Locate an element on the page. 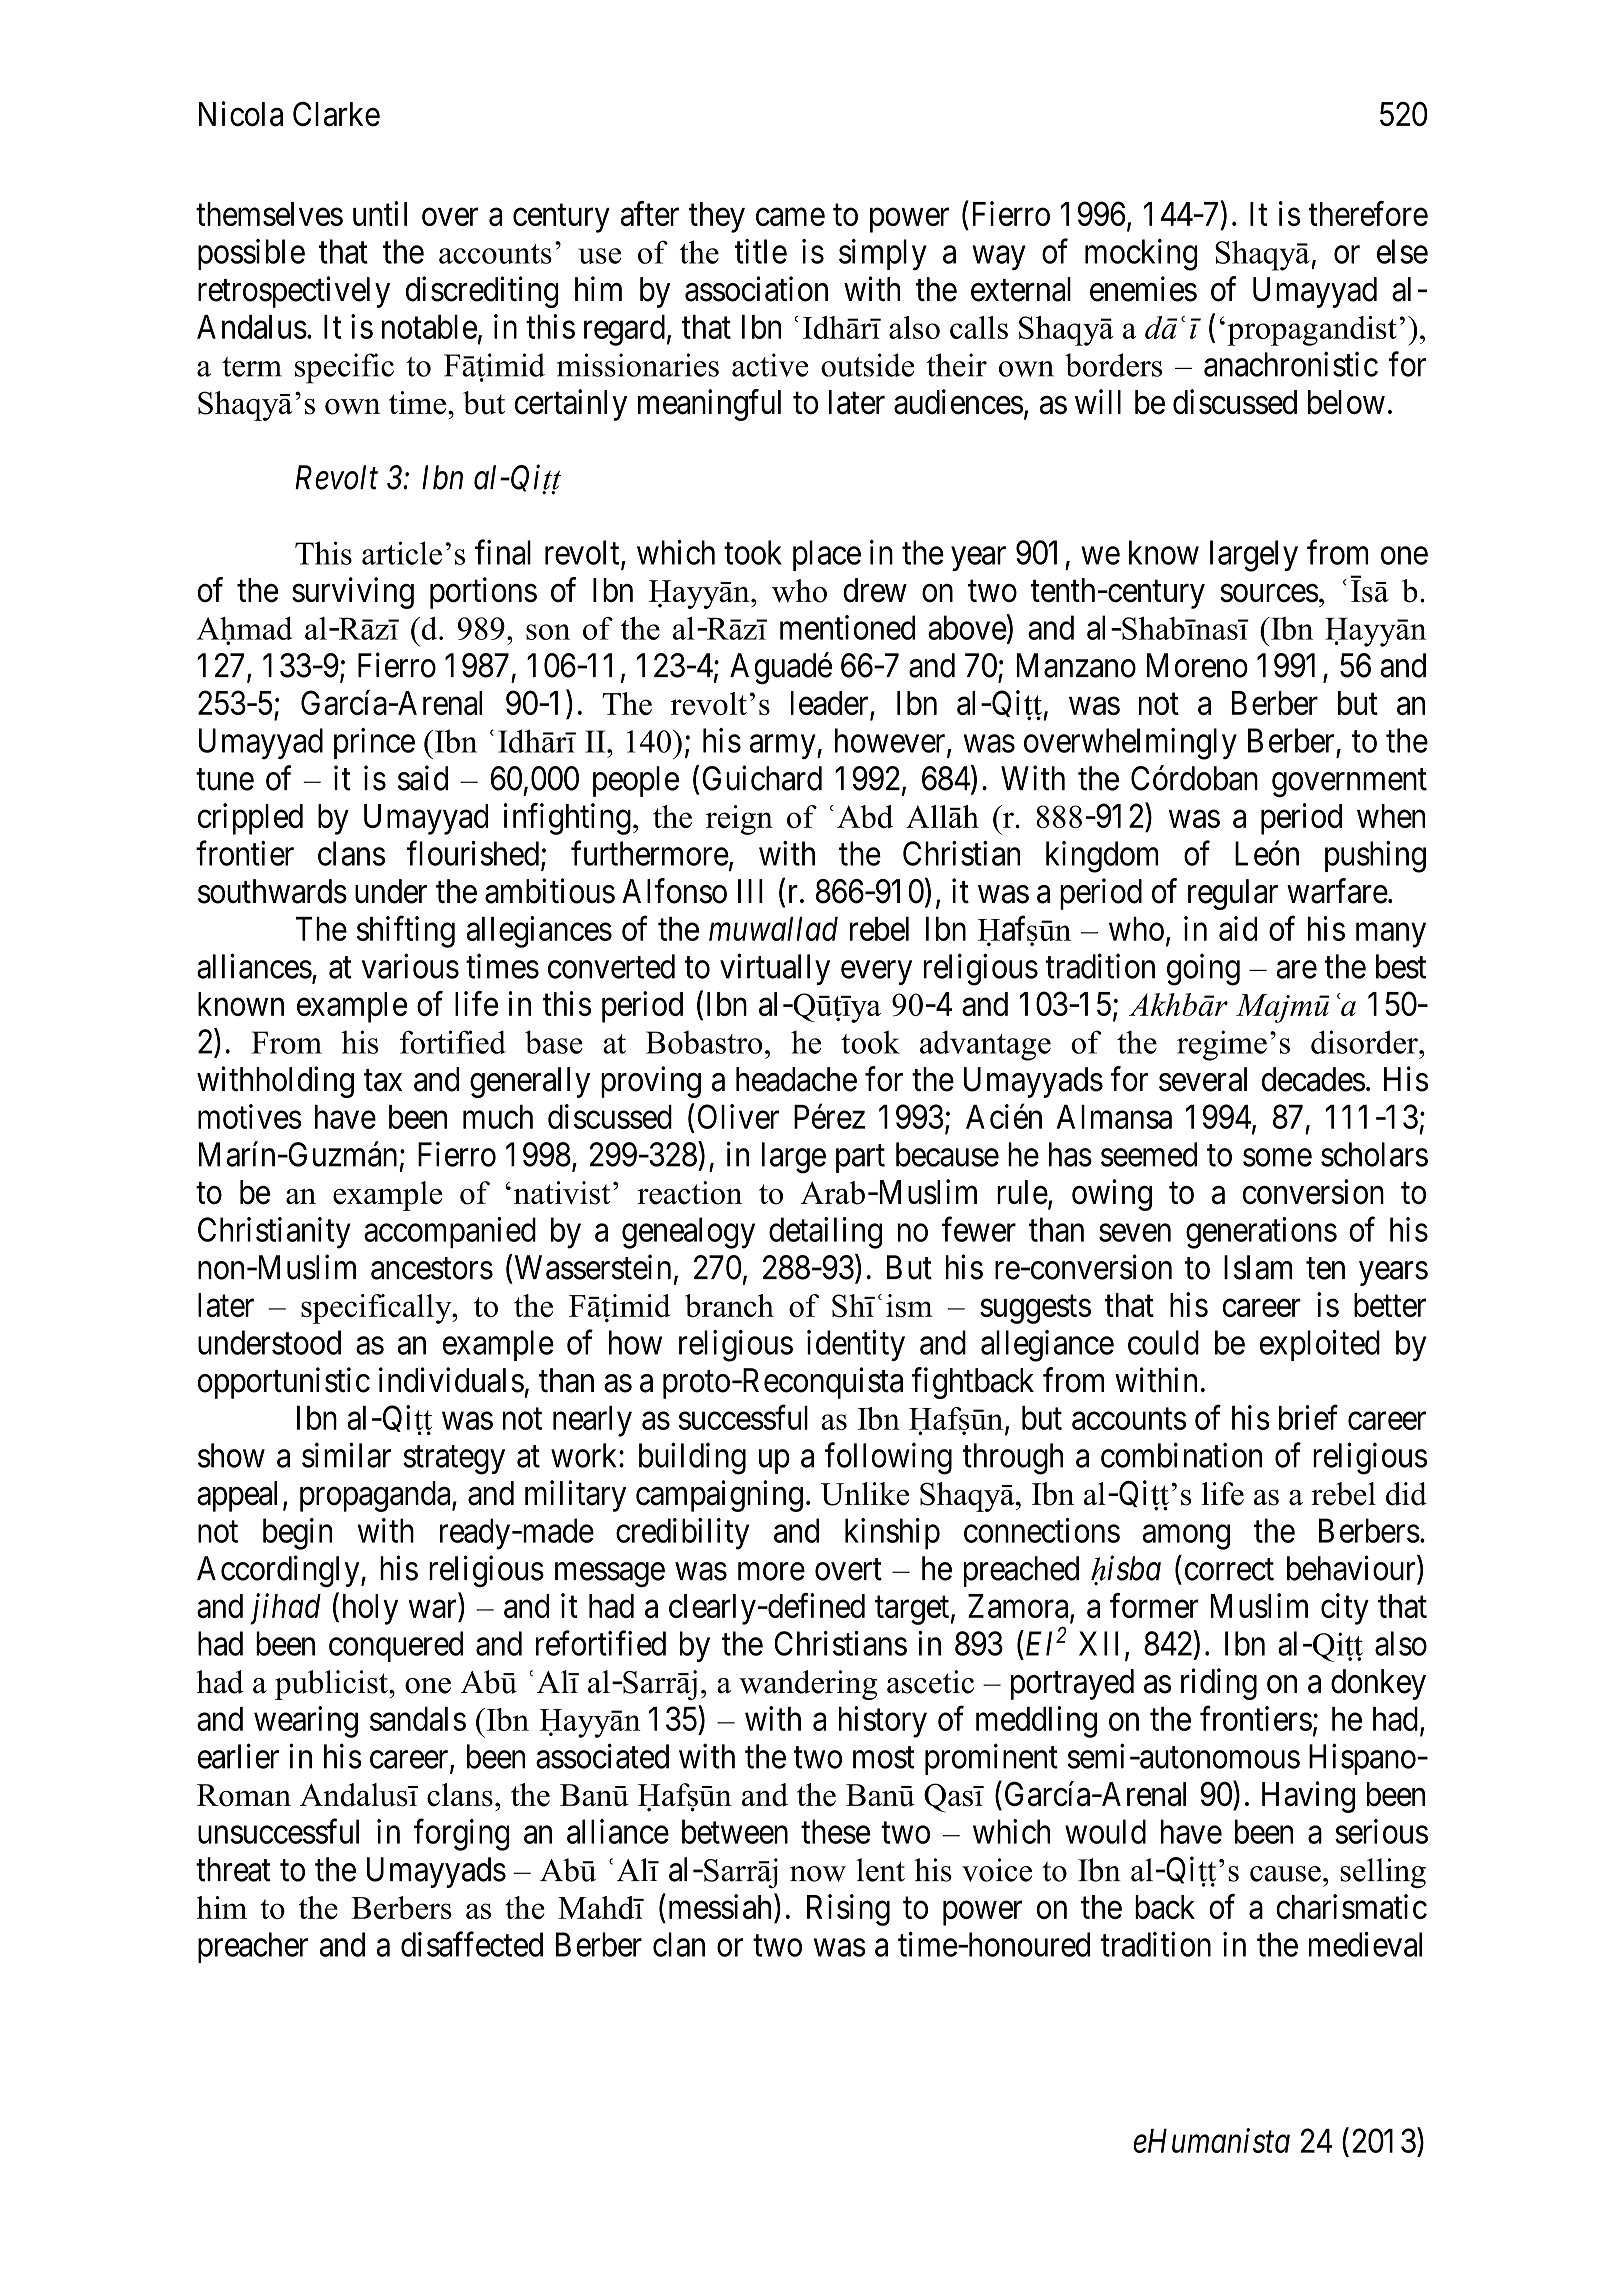 The height and width of the document is (2295, 1623). they is located at coordinates (717, 217).
